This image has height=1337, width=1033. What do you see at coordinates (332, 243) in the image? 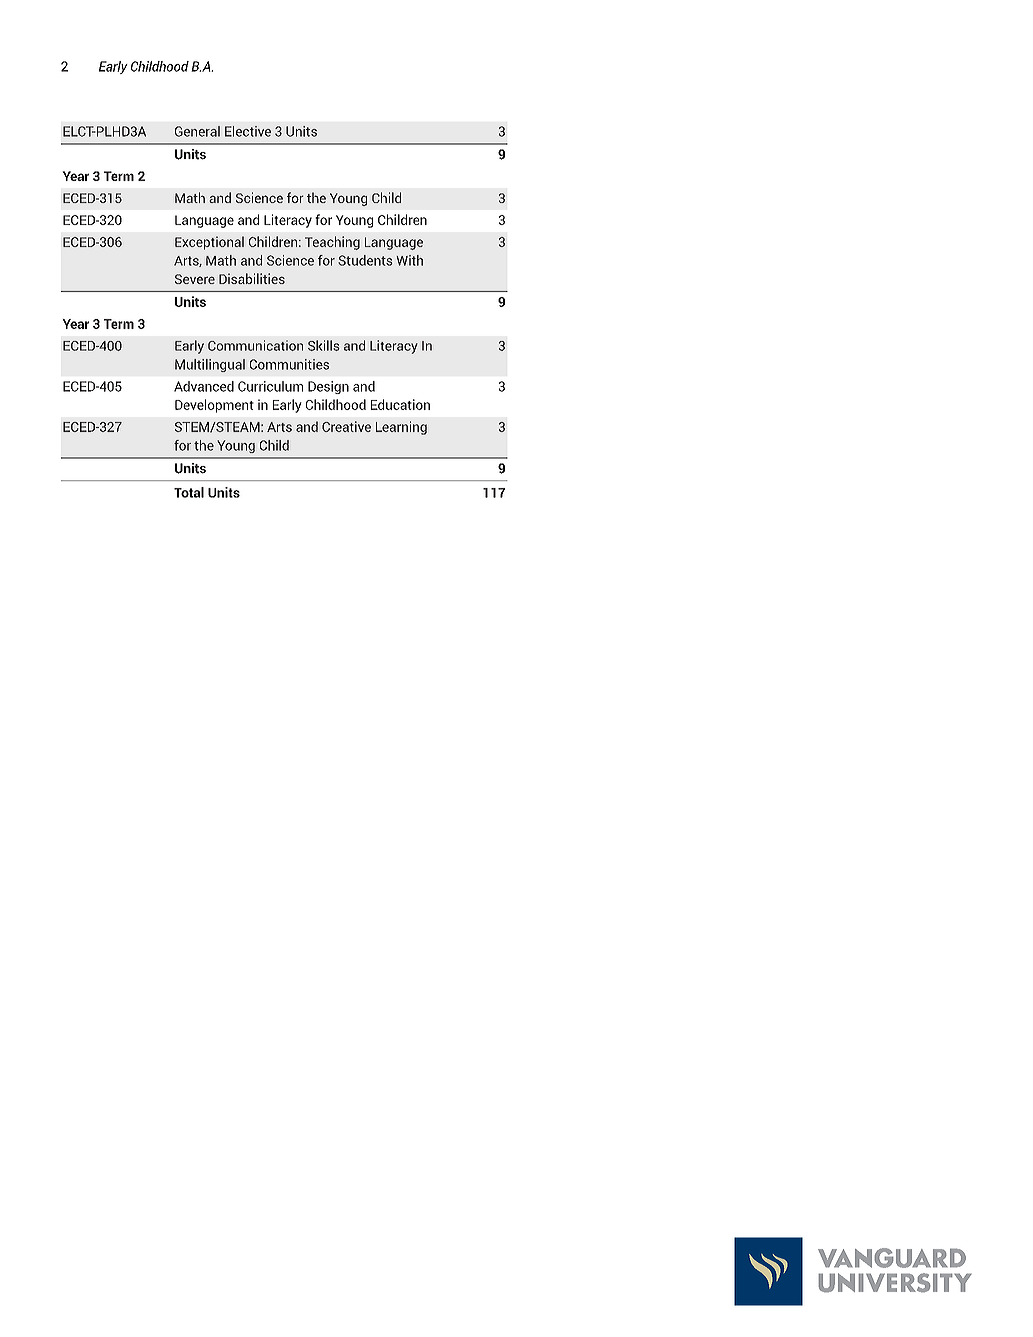
I see `Teaching` at bounding box center [332, 243].
